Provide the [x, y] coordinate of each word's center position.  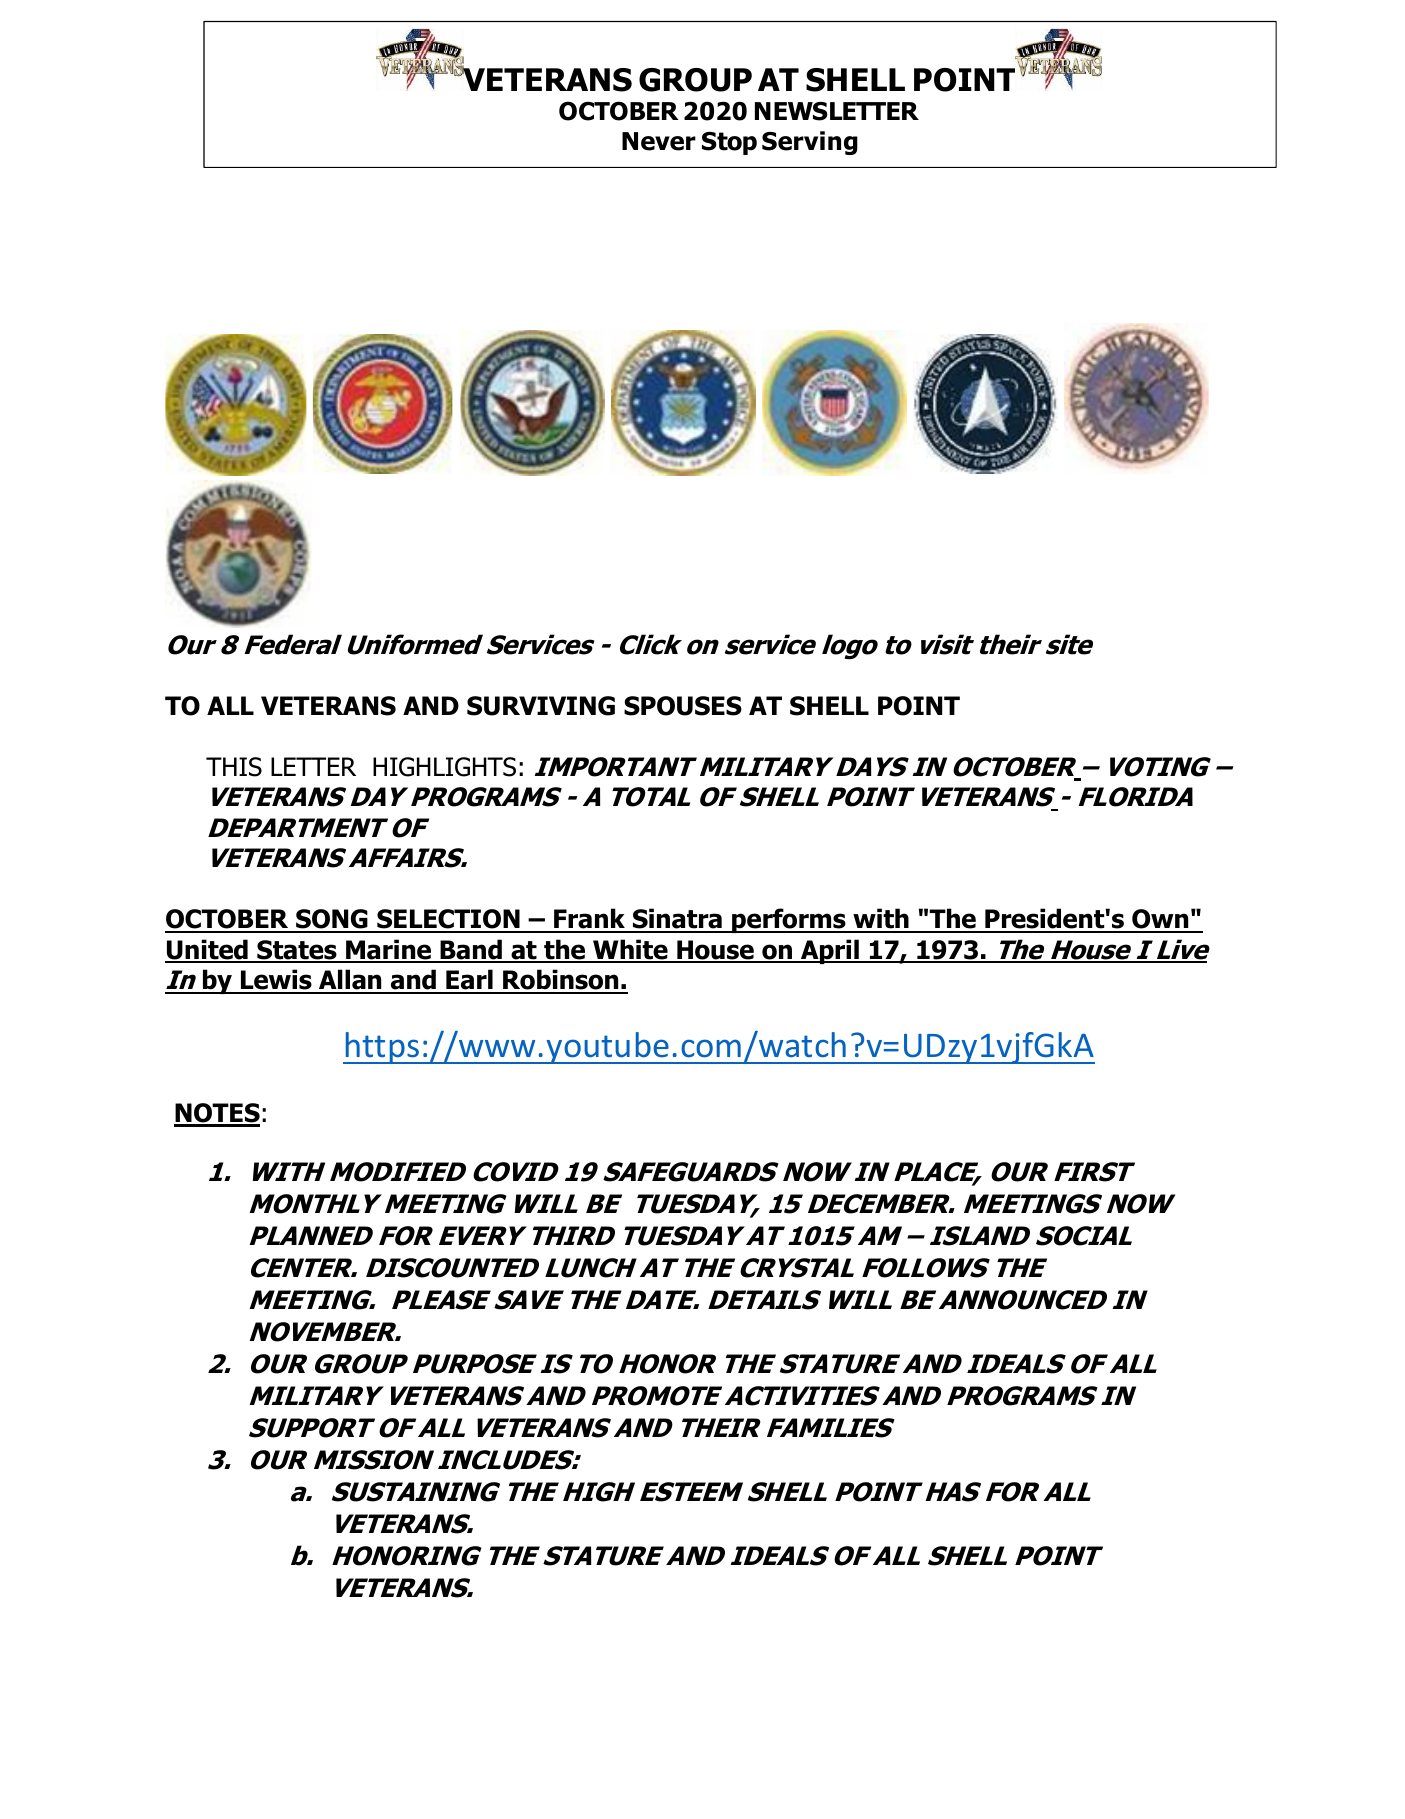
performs [789, 920]
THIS [234, 767]
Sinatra [677, 920]
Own [1160, 920]
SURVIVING [541, 706]
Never [659, 141]
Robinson [561, 981]
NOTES [217, 1114]
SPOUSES [683, 706]
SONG [332, 920]
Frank [590, 920]
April [829, 951]
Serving [810, 143]
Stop [729, 143]
